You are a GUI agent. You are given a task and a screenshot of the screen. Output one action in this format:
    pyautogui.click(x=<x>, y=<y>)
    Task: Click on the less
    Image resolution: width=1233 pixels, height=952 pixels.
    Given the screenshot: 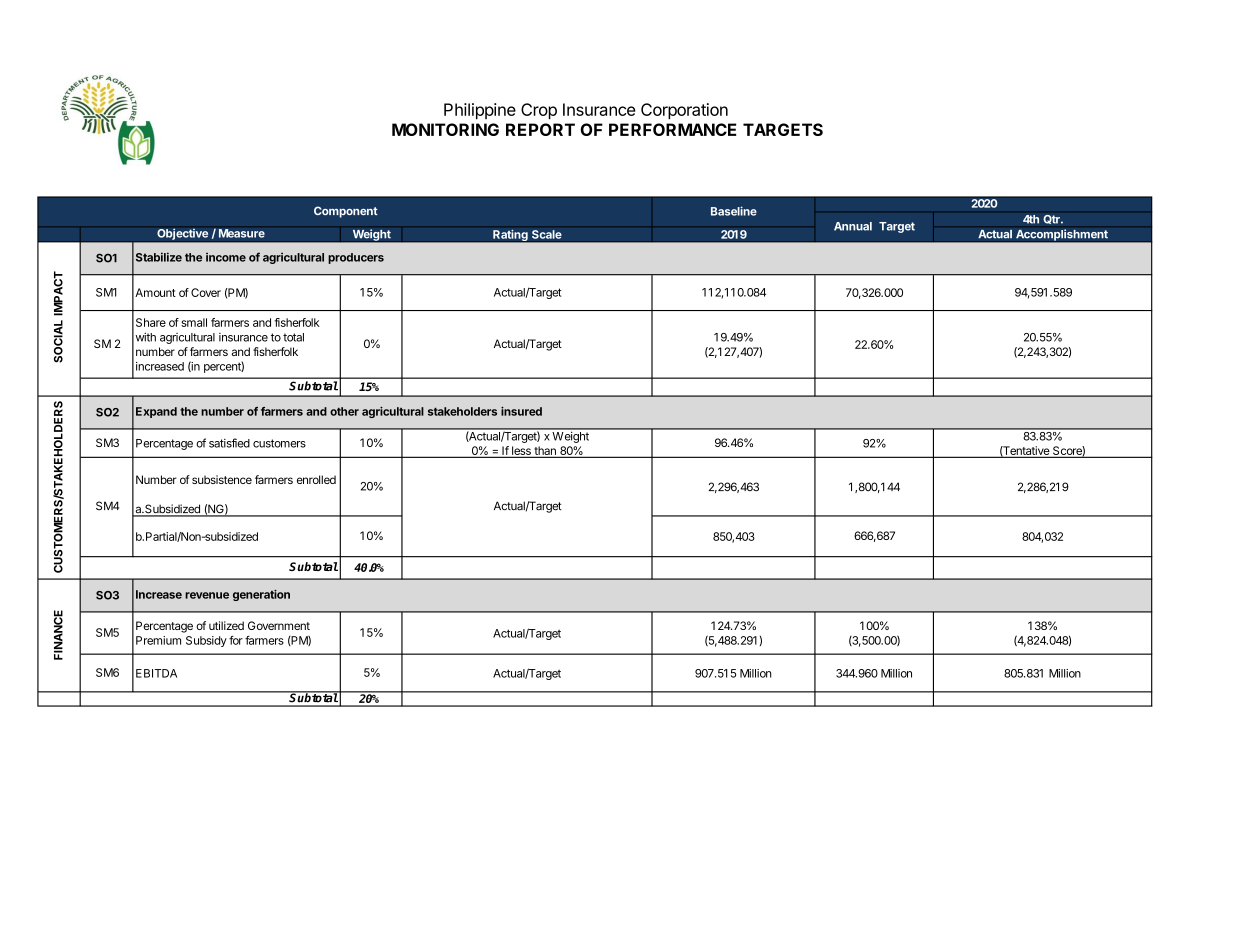 What is the action you would take?
    pyautogui.click(x=521, y=452)
